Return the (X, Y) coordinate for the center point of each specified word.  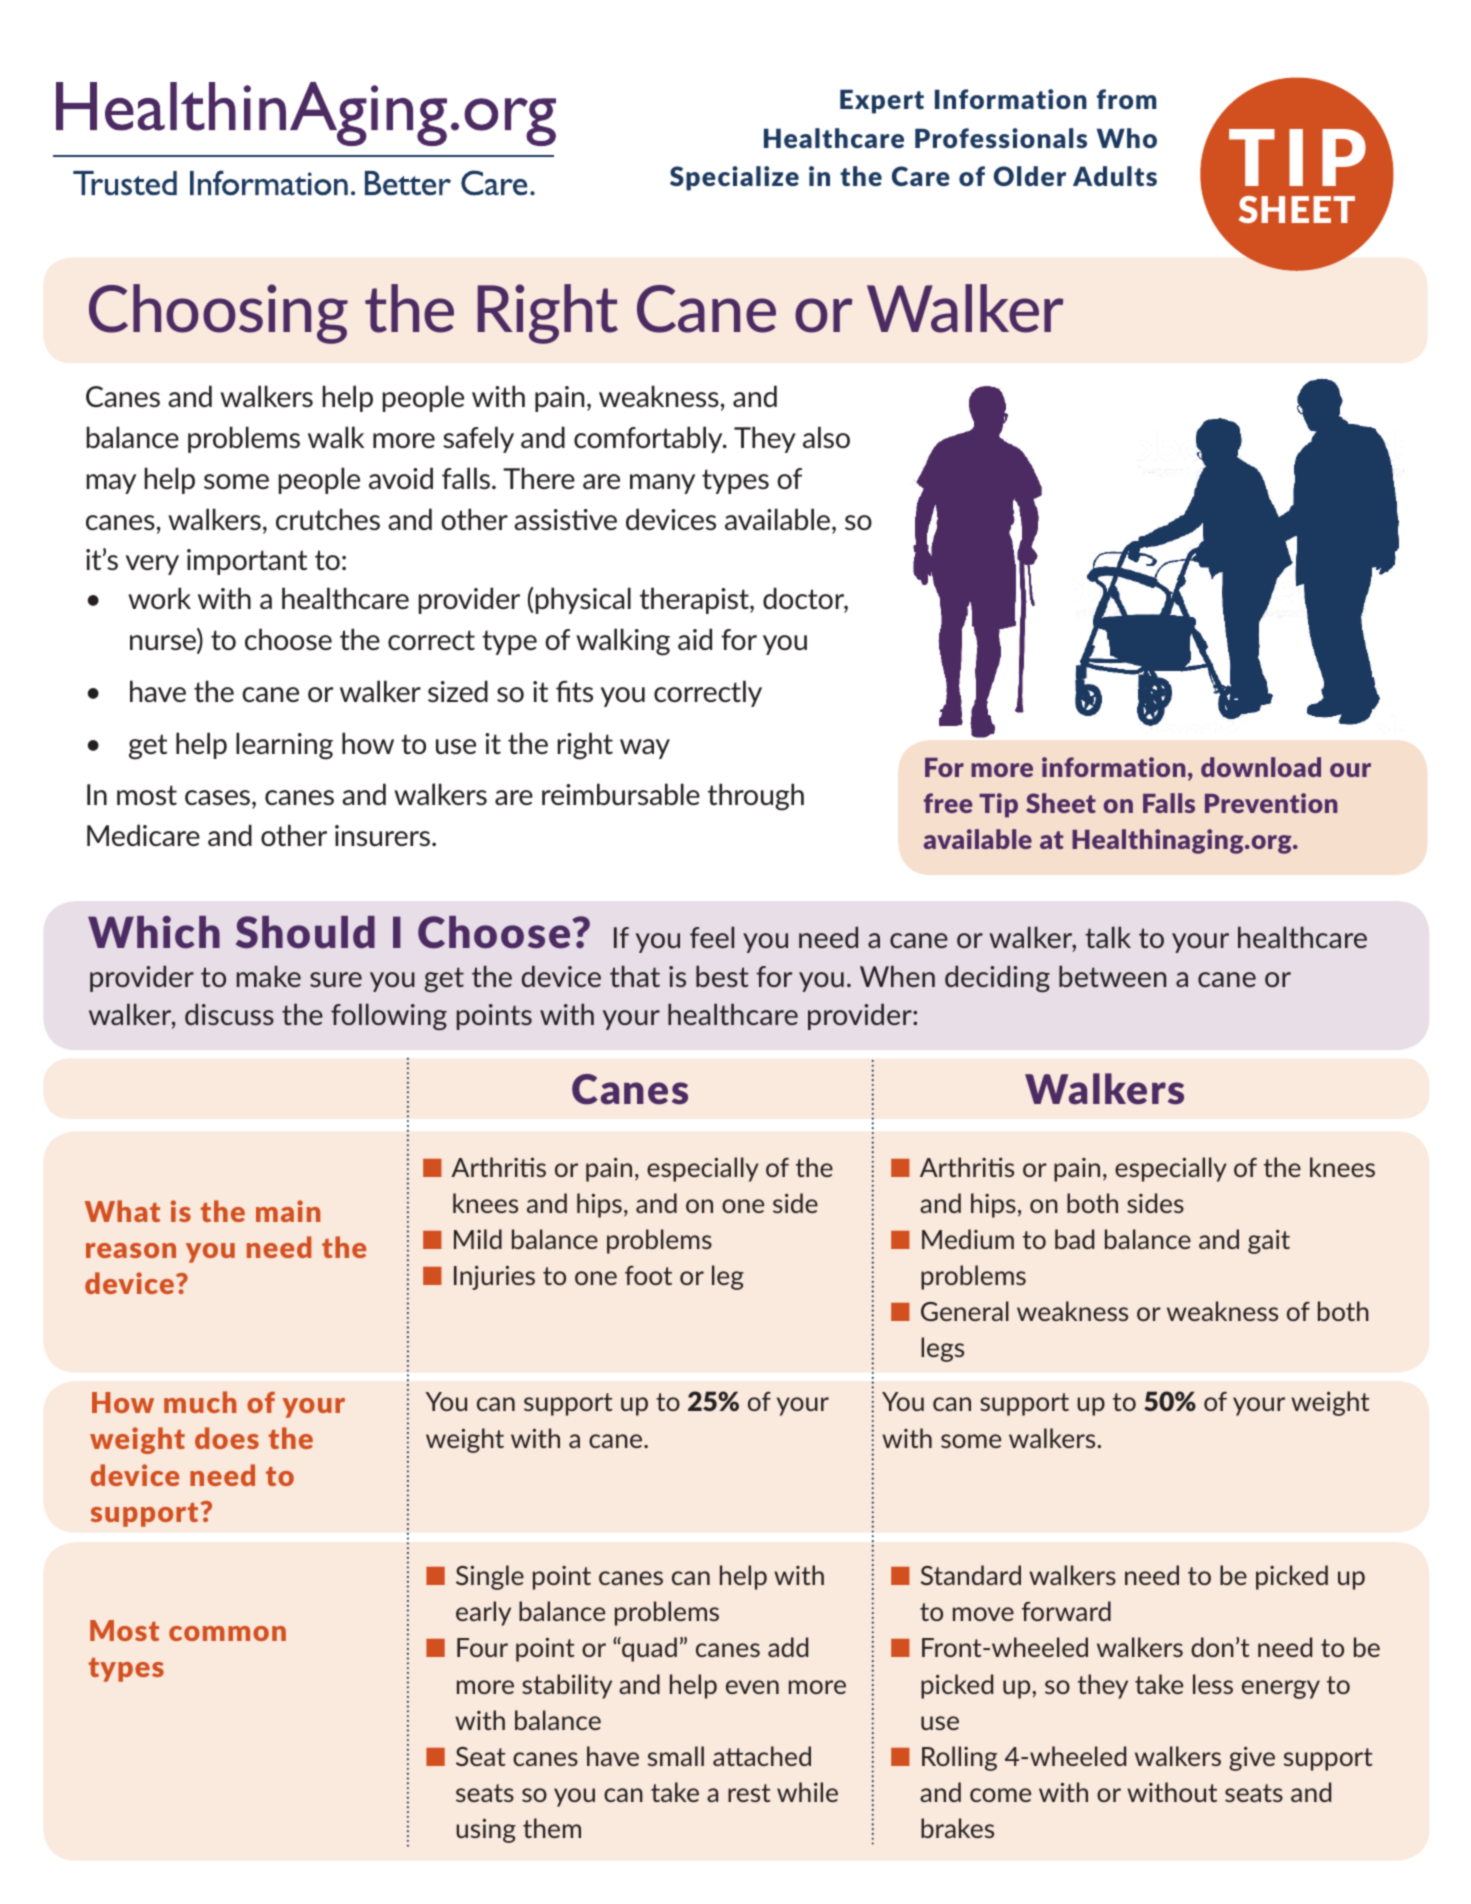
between (1112, 976)
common (227, 1633)
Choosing (218, 314)
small (676, 1756)
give (1252, 1759)
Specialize (734, 178)
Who (1127, 138)
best (722, 976)
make (269, 976)
